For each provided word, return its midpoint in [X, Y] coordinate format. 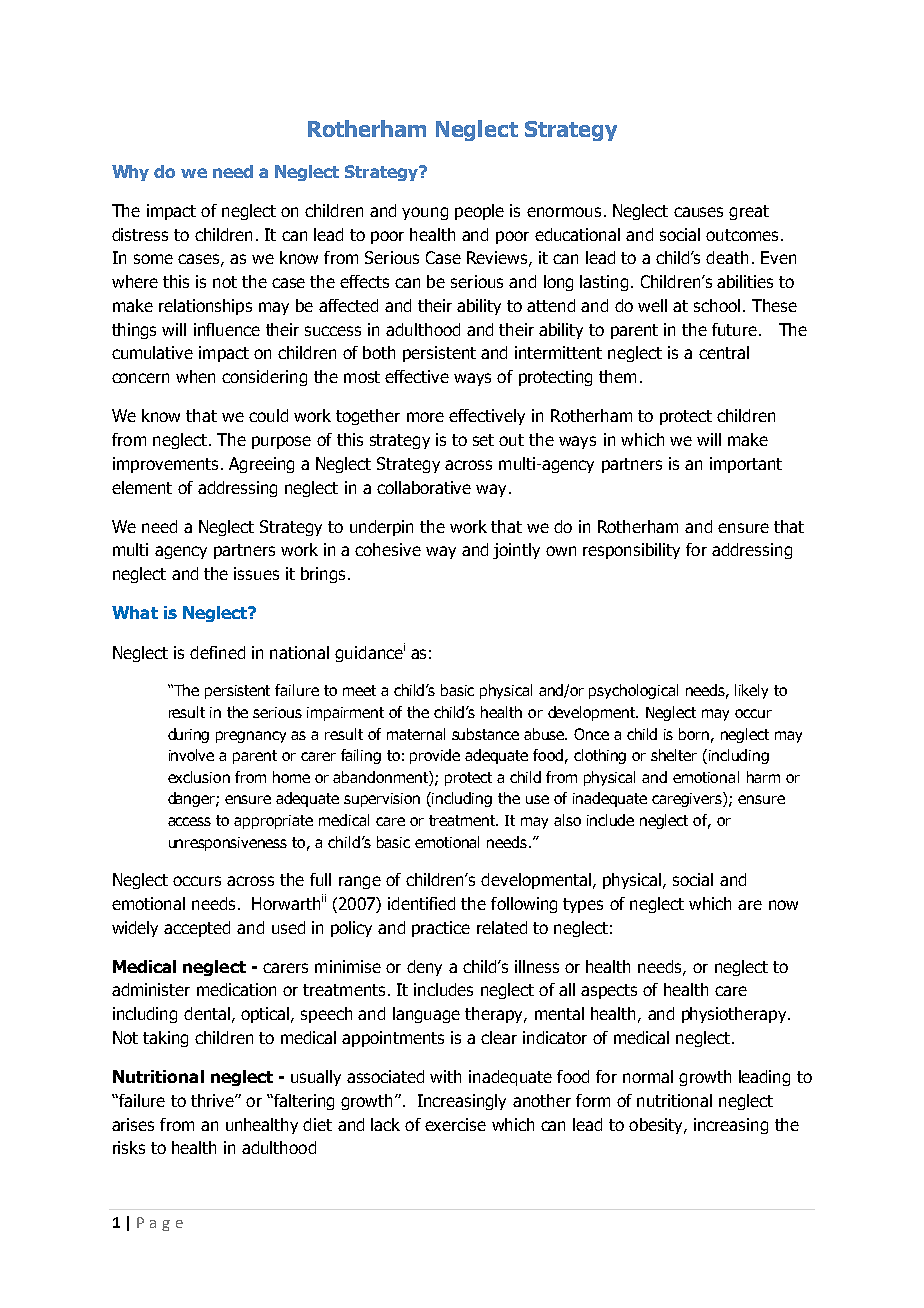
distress [140, 234]
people [479, 212]
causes [698, 212]
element [142, 487]
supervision [382, 800]
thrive [213, 1100]
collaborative [424, 487]
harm [763, 777]
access [189, 821]
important [746, 465]
